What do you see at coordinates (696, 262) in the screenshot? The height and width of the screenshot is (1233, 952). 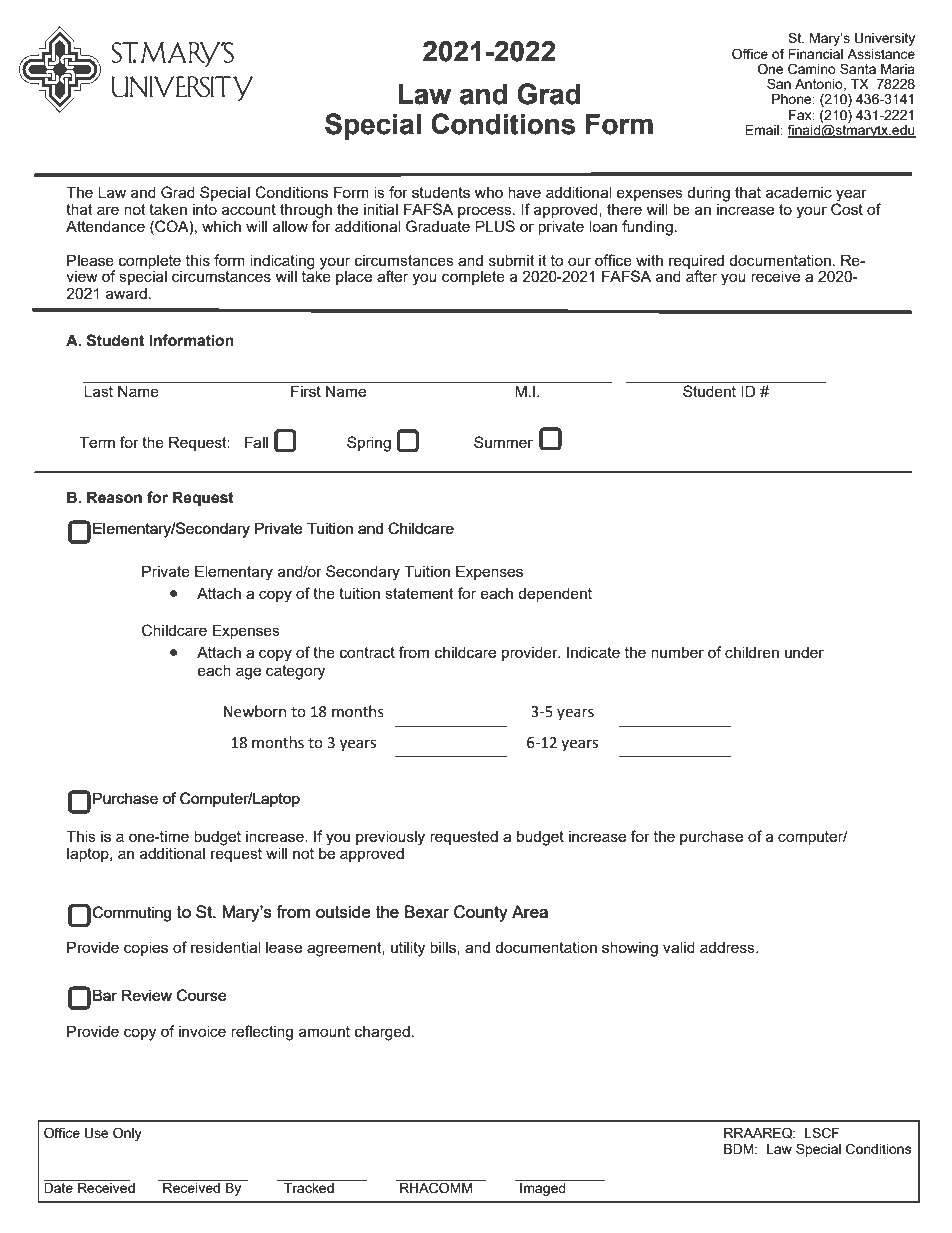 I see `required` at bounding box center [696, 262].
